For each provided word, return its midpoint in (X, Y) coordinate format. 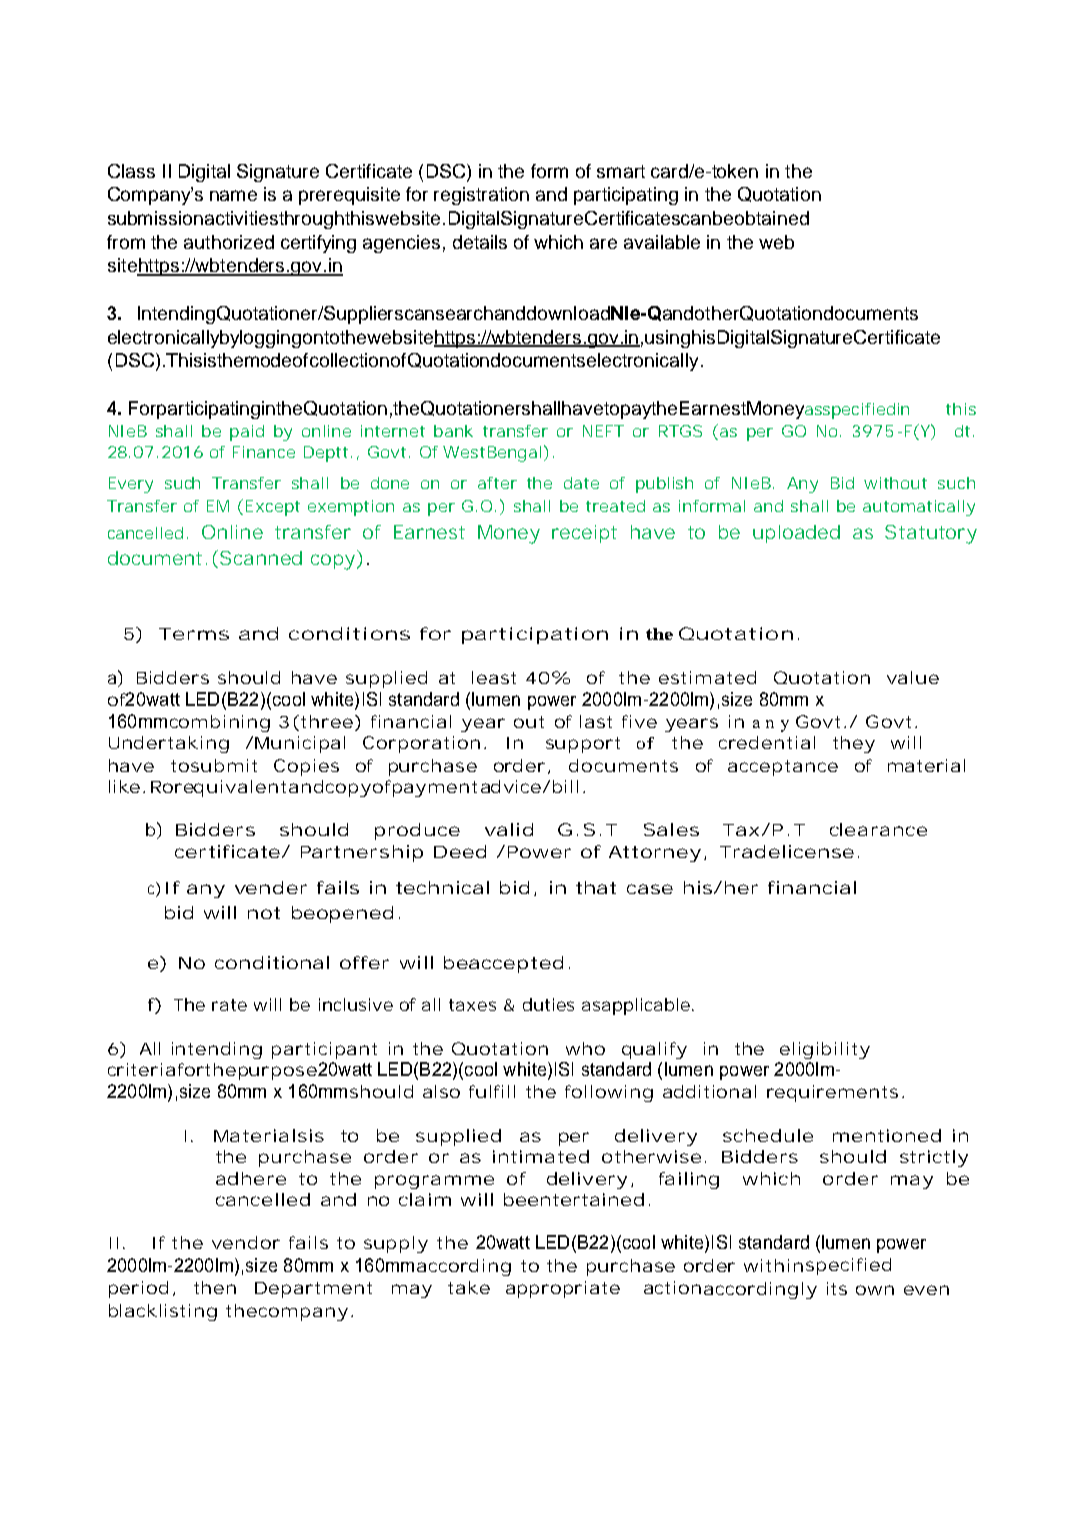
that (596, 887)
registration (481, 196)
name (233, 195)
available (662, 242)
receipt (584, 534)
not (264, 913)
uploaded (796, 534)
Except (273, 508)
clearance (878, 829)
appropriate (563, 1289)
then (215, 1287)
